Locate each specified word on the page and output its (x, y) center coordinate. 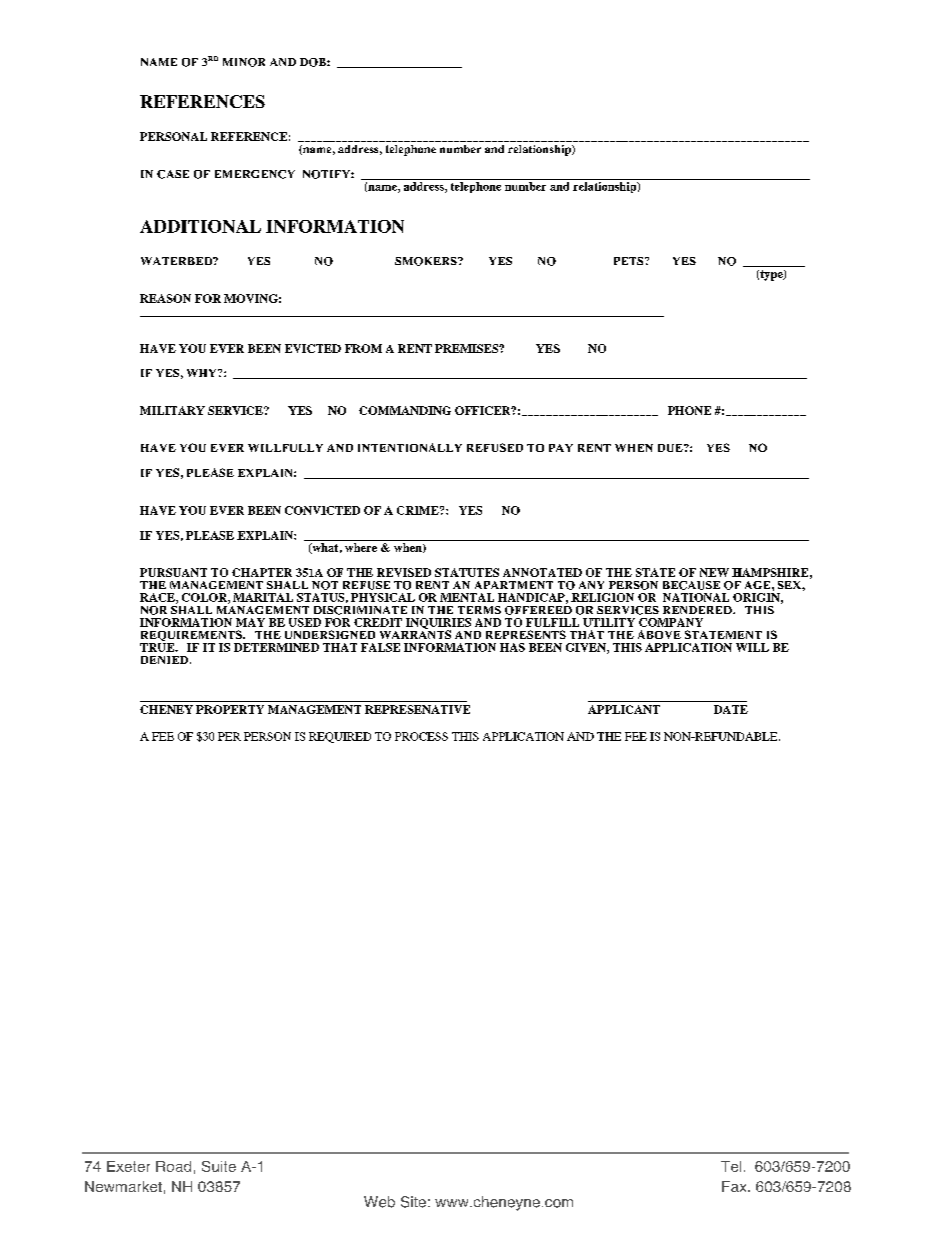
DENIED (164, 660)
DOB (314, 62)
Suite (219, 1166)
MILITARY (172, 410)
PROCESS (421, 736)
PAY (561, 448)
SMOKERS (427, 261)
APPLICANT (624, 709)
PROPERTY (230, 709)
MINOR (244, 62)
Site (413, 1202)
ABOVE (659, 634)
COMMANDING (405, 410)
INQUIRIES (438, 624)
